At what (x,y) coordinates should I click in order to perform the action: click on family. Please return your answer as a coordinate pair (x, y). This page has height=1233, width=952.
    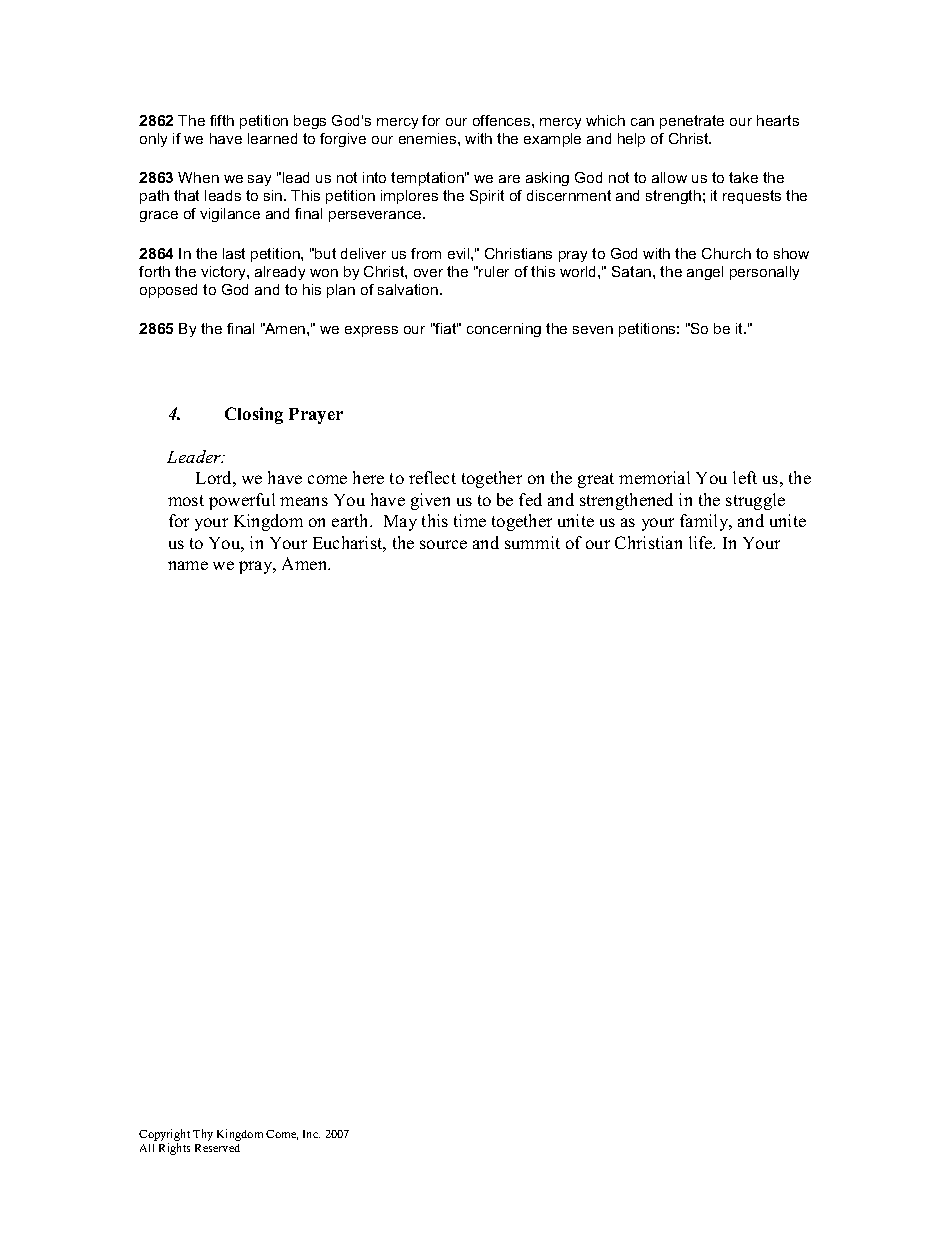
    Looking at the image, I should click on (705, 522).
